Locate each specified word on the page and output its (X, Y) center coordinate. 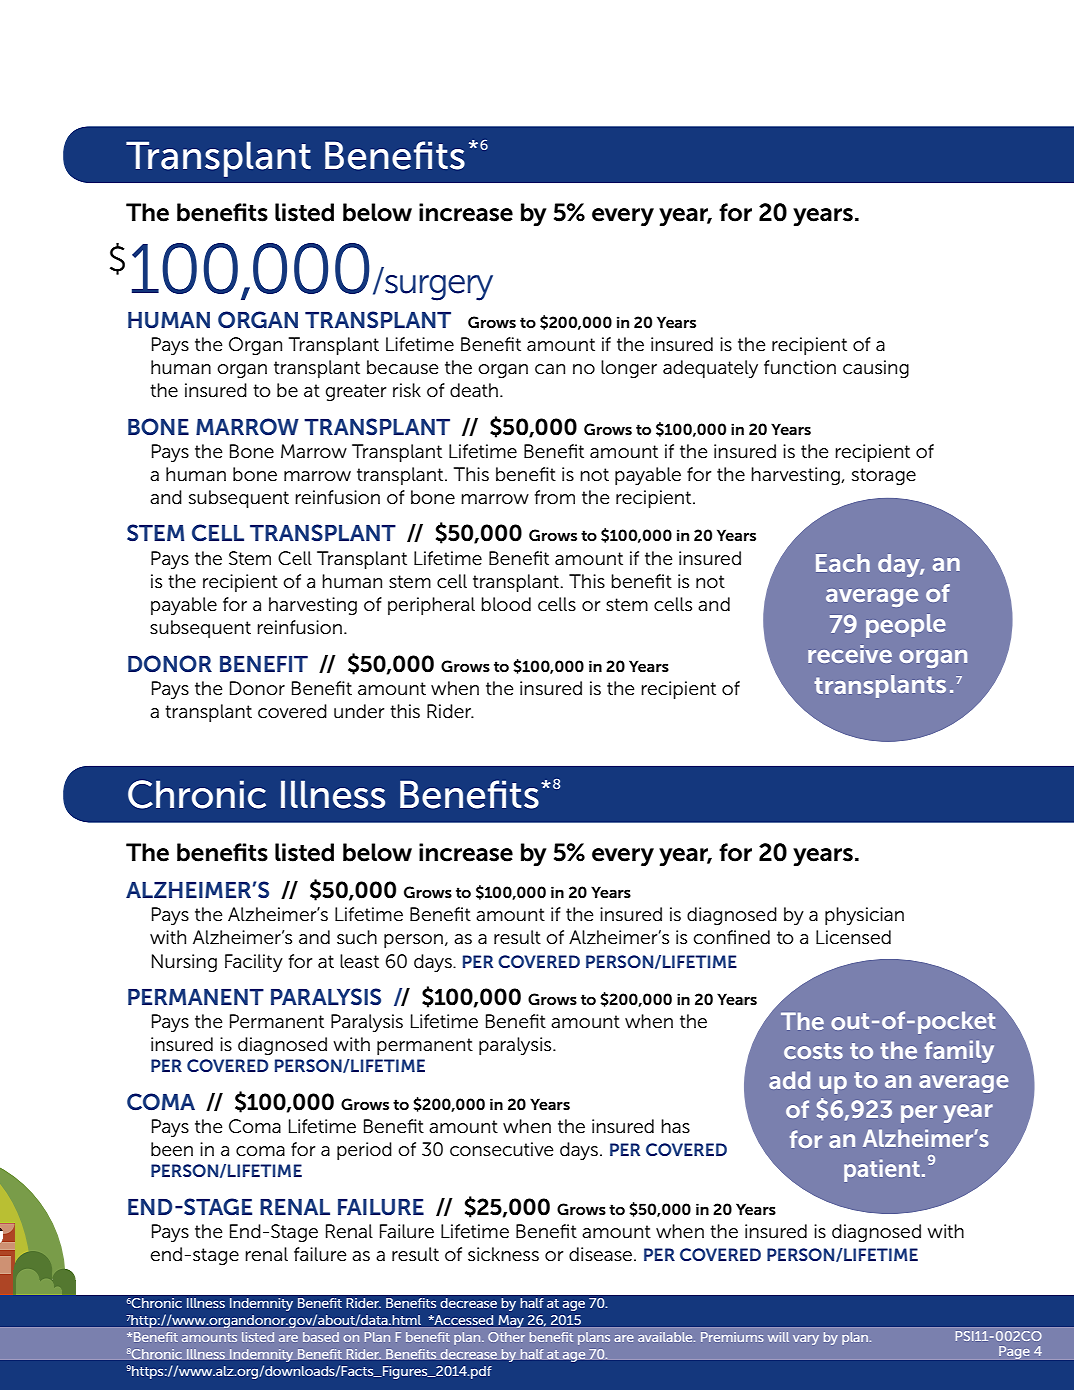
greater (356, 392)
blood (506, 604)
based (321, 1337)
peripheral (431, 606)
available (666, 1337)
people (906, 626)
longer (629, 369)
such (357, 937)
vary (806, 1340)
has (675, 1126)
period (364, 1151)
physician (864, 916)
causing (876, 369)
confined (732, 937)
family (959, 1051)
